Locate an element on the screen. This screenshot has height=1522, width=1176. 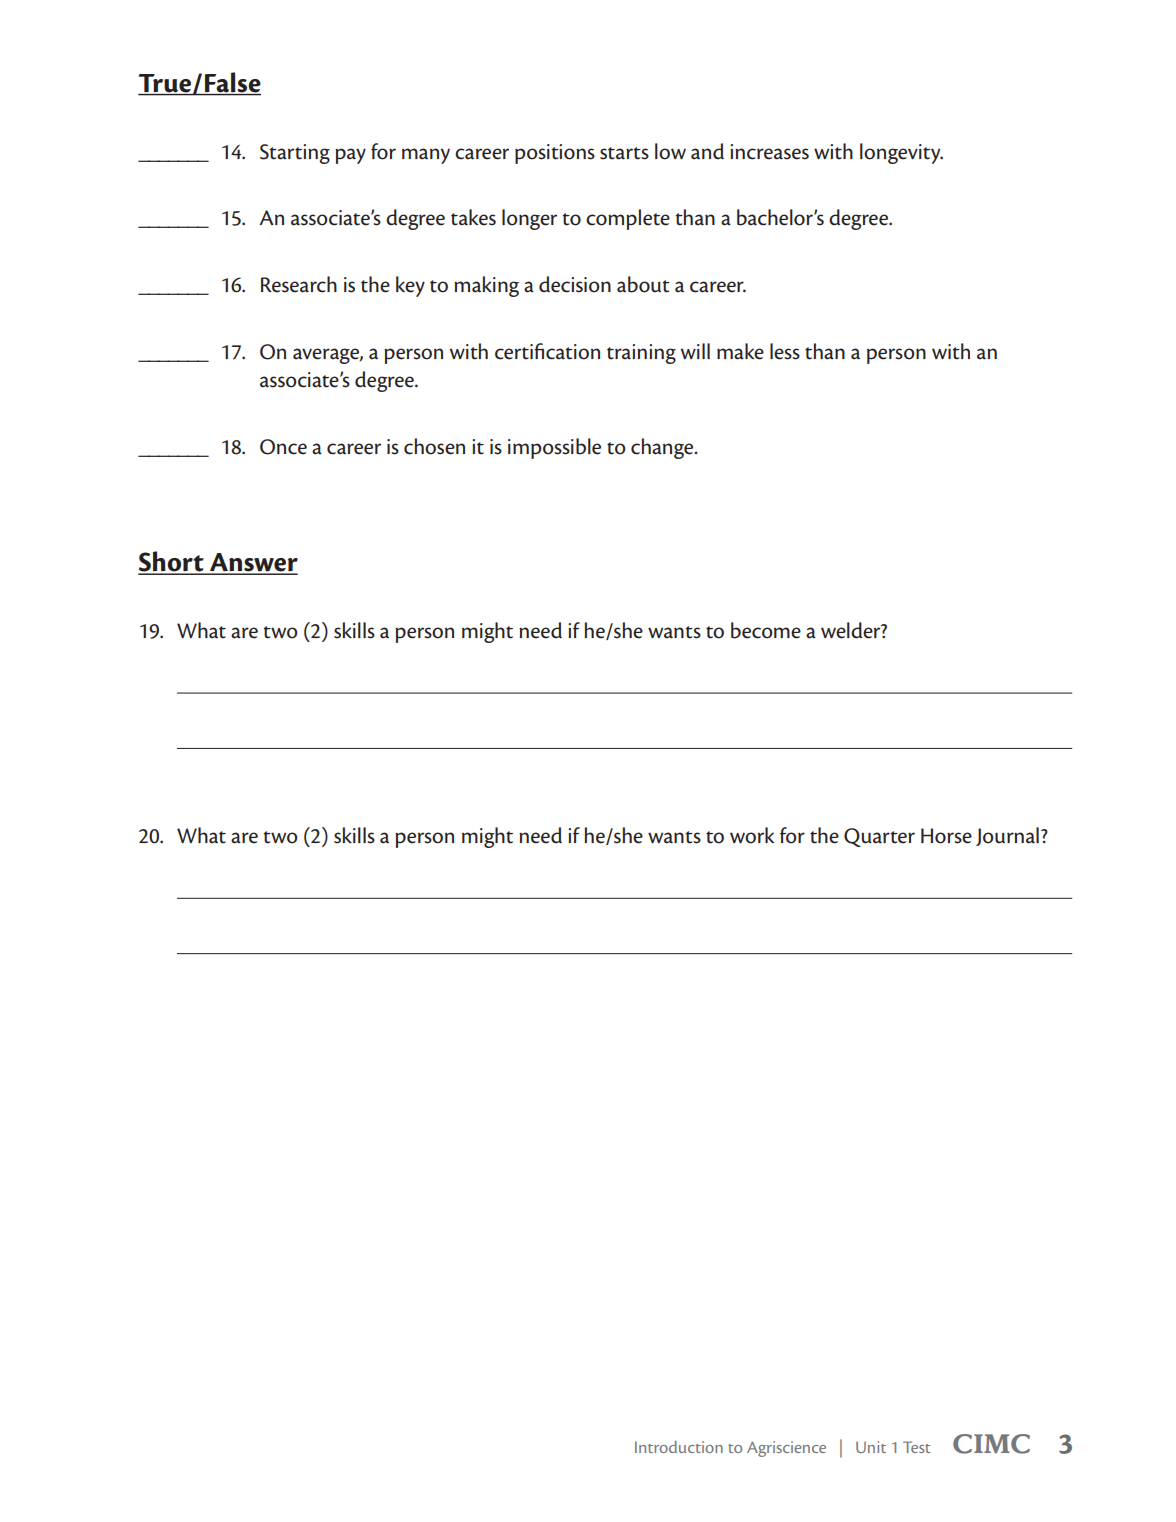
Quarter is located at coordinates (879, 837).
